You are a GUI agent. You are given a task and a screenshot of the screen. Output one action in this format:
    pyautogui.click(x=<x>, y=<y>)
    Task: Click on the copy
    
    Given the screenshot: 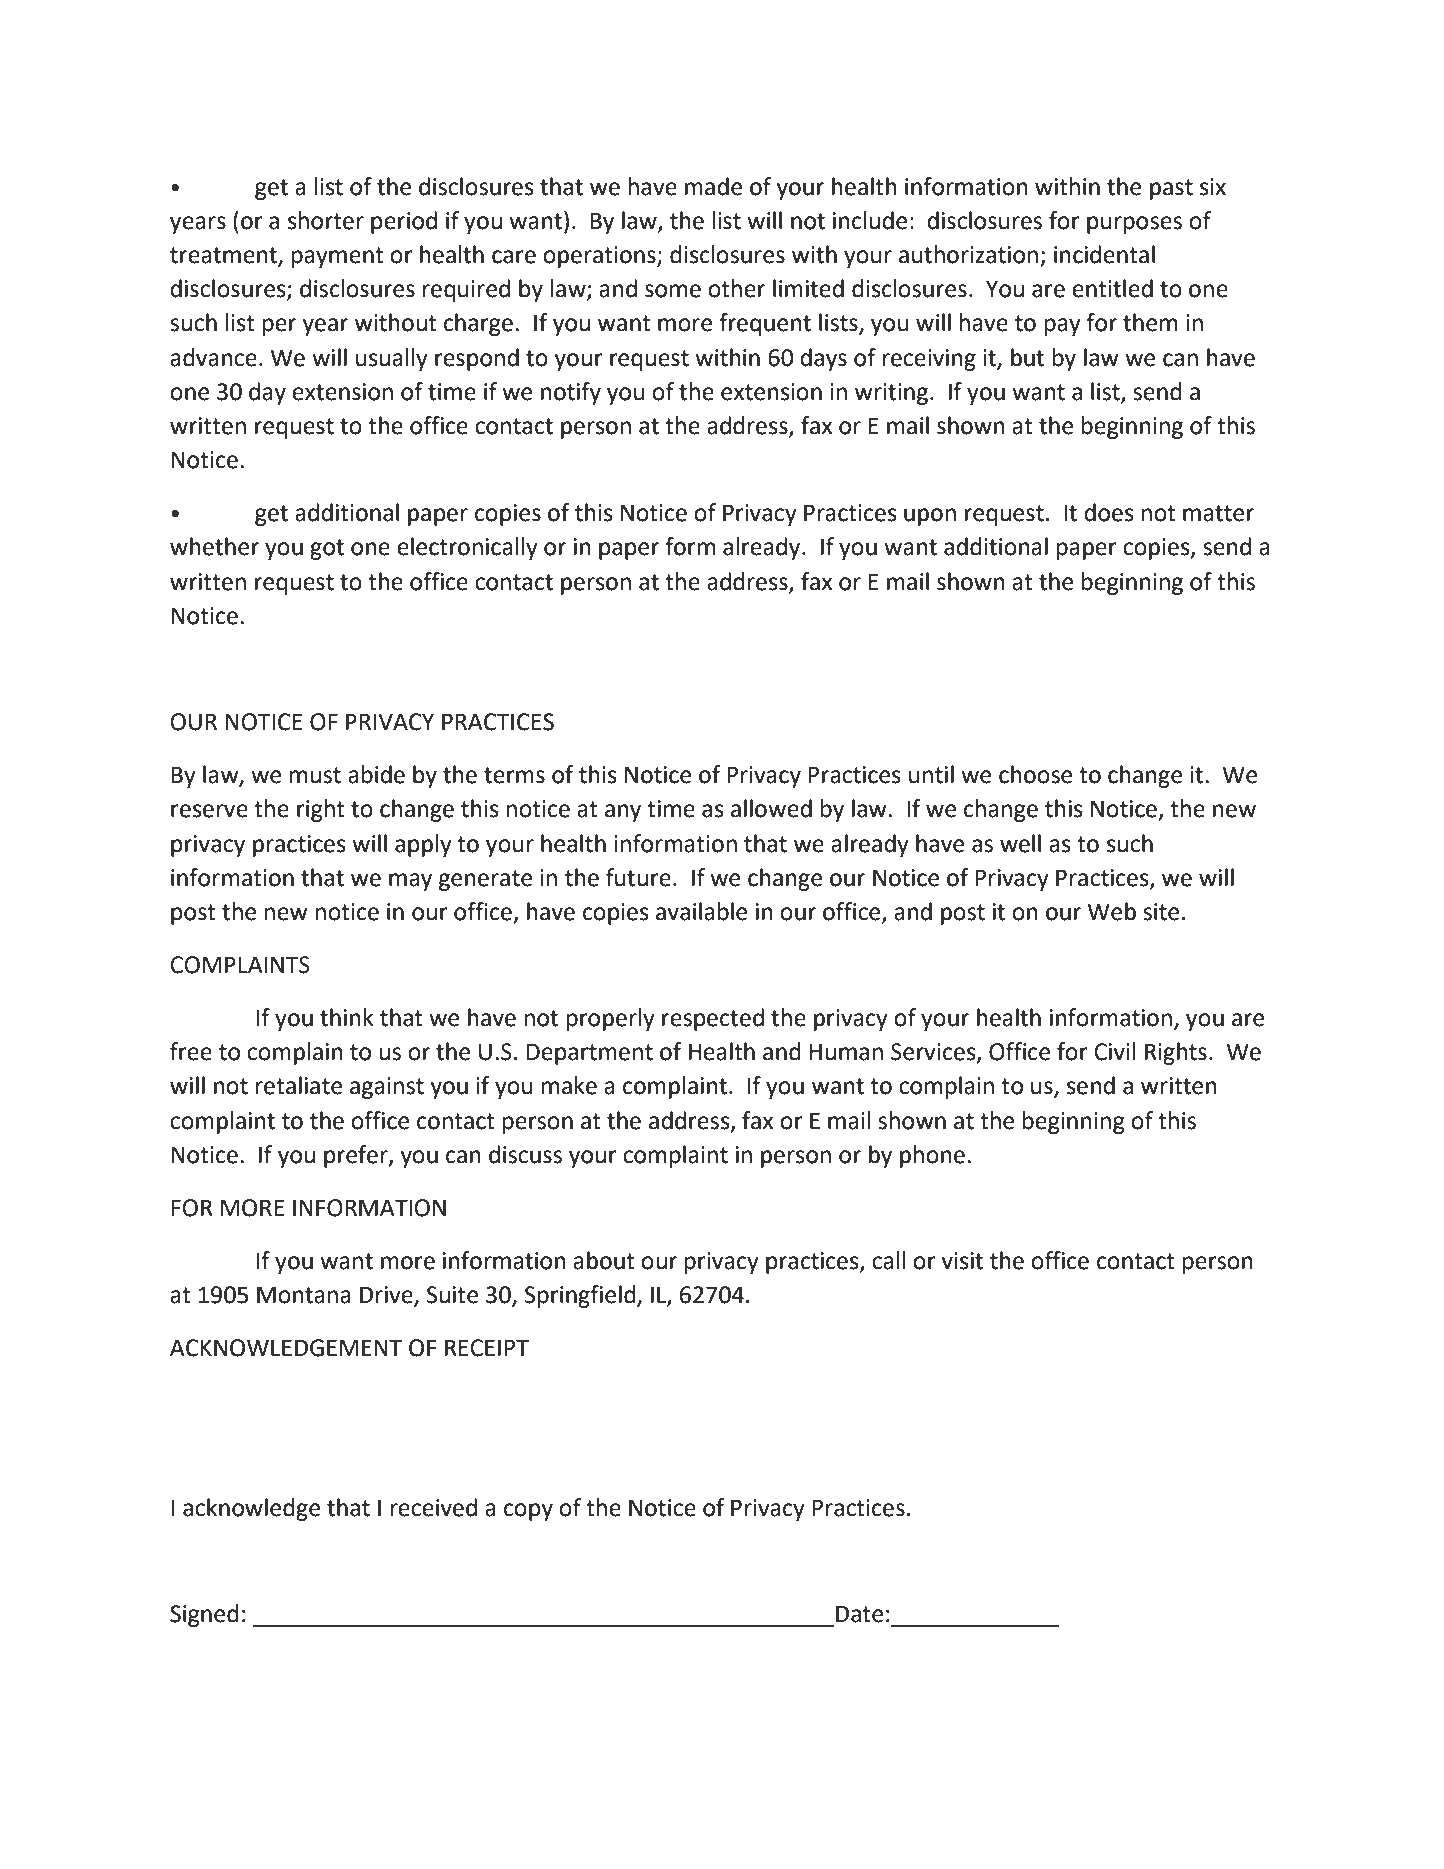 What is the action you would take?
    pyautogui.click(x=528, y=1512)
